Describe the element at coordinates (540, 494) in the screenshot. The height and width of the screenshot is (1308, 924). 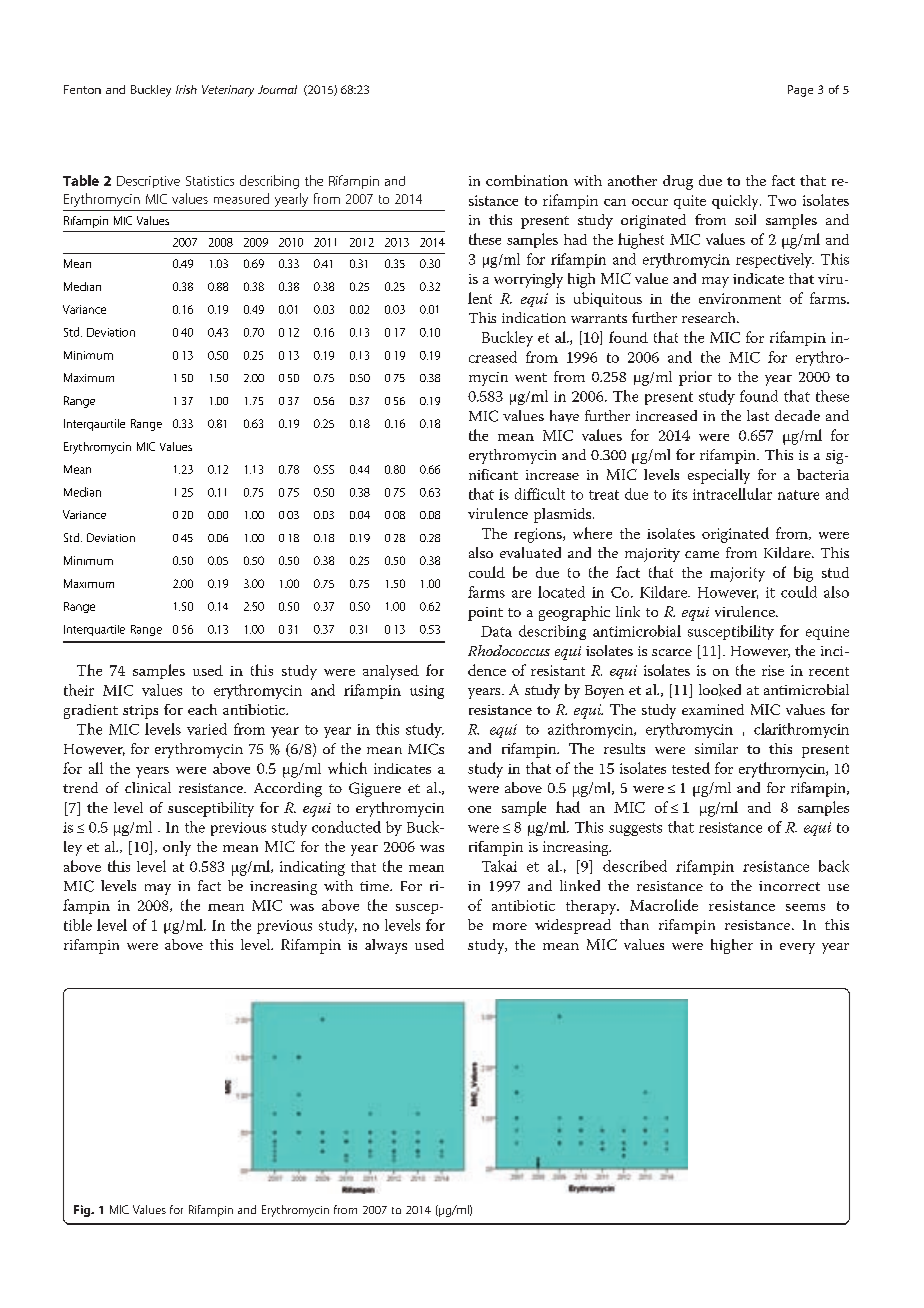
I see `difficult` at that location.
